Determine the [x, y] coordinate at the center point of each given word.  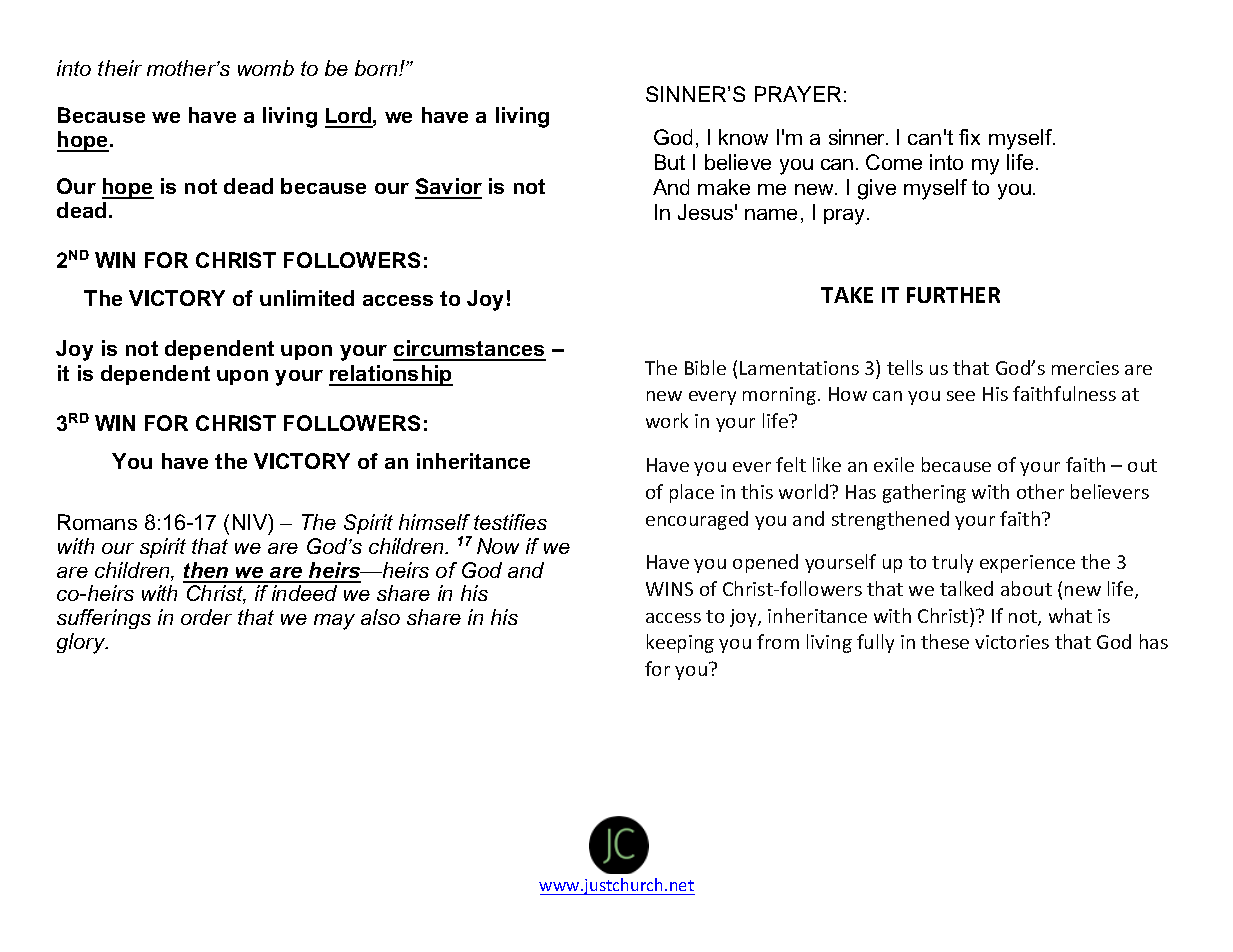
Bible [705, 367]
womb [266, 68]
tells [905, 367]
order [206, 617]
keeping [680, 643]
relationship [391, 375]
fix [969, 137]
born [377, 68]
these [945, 641]
